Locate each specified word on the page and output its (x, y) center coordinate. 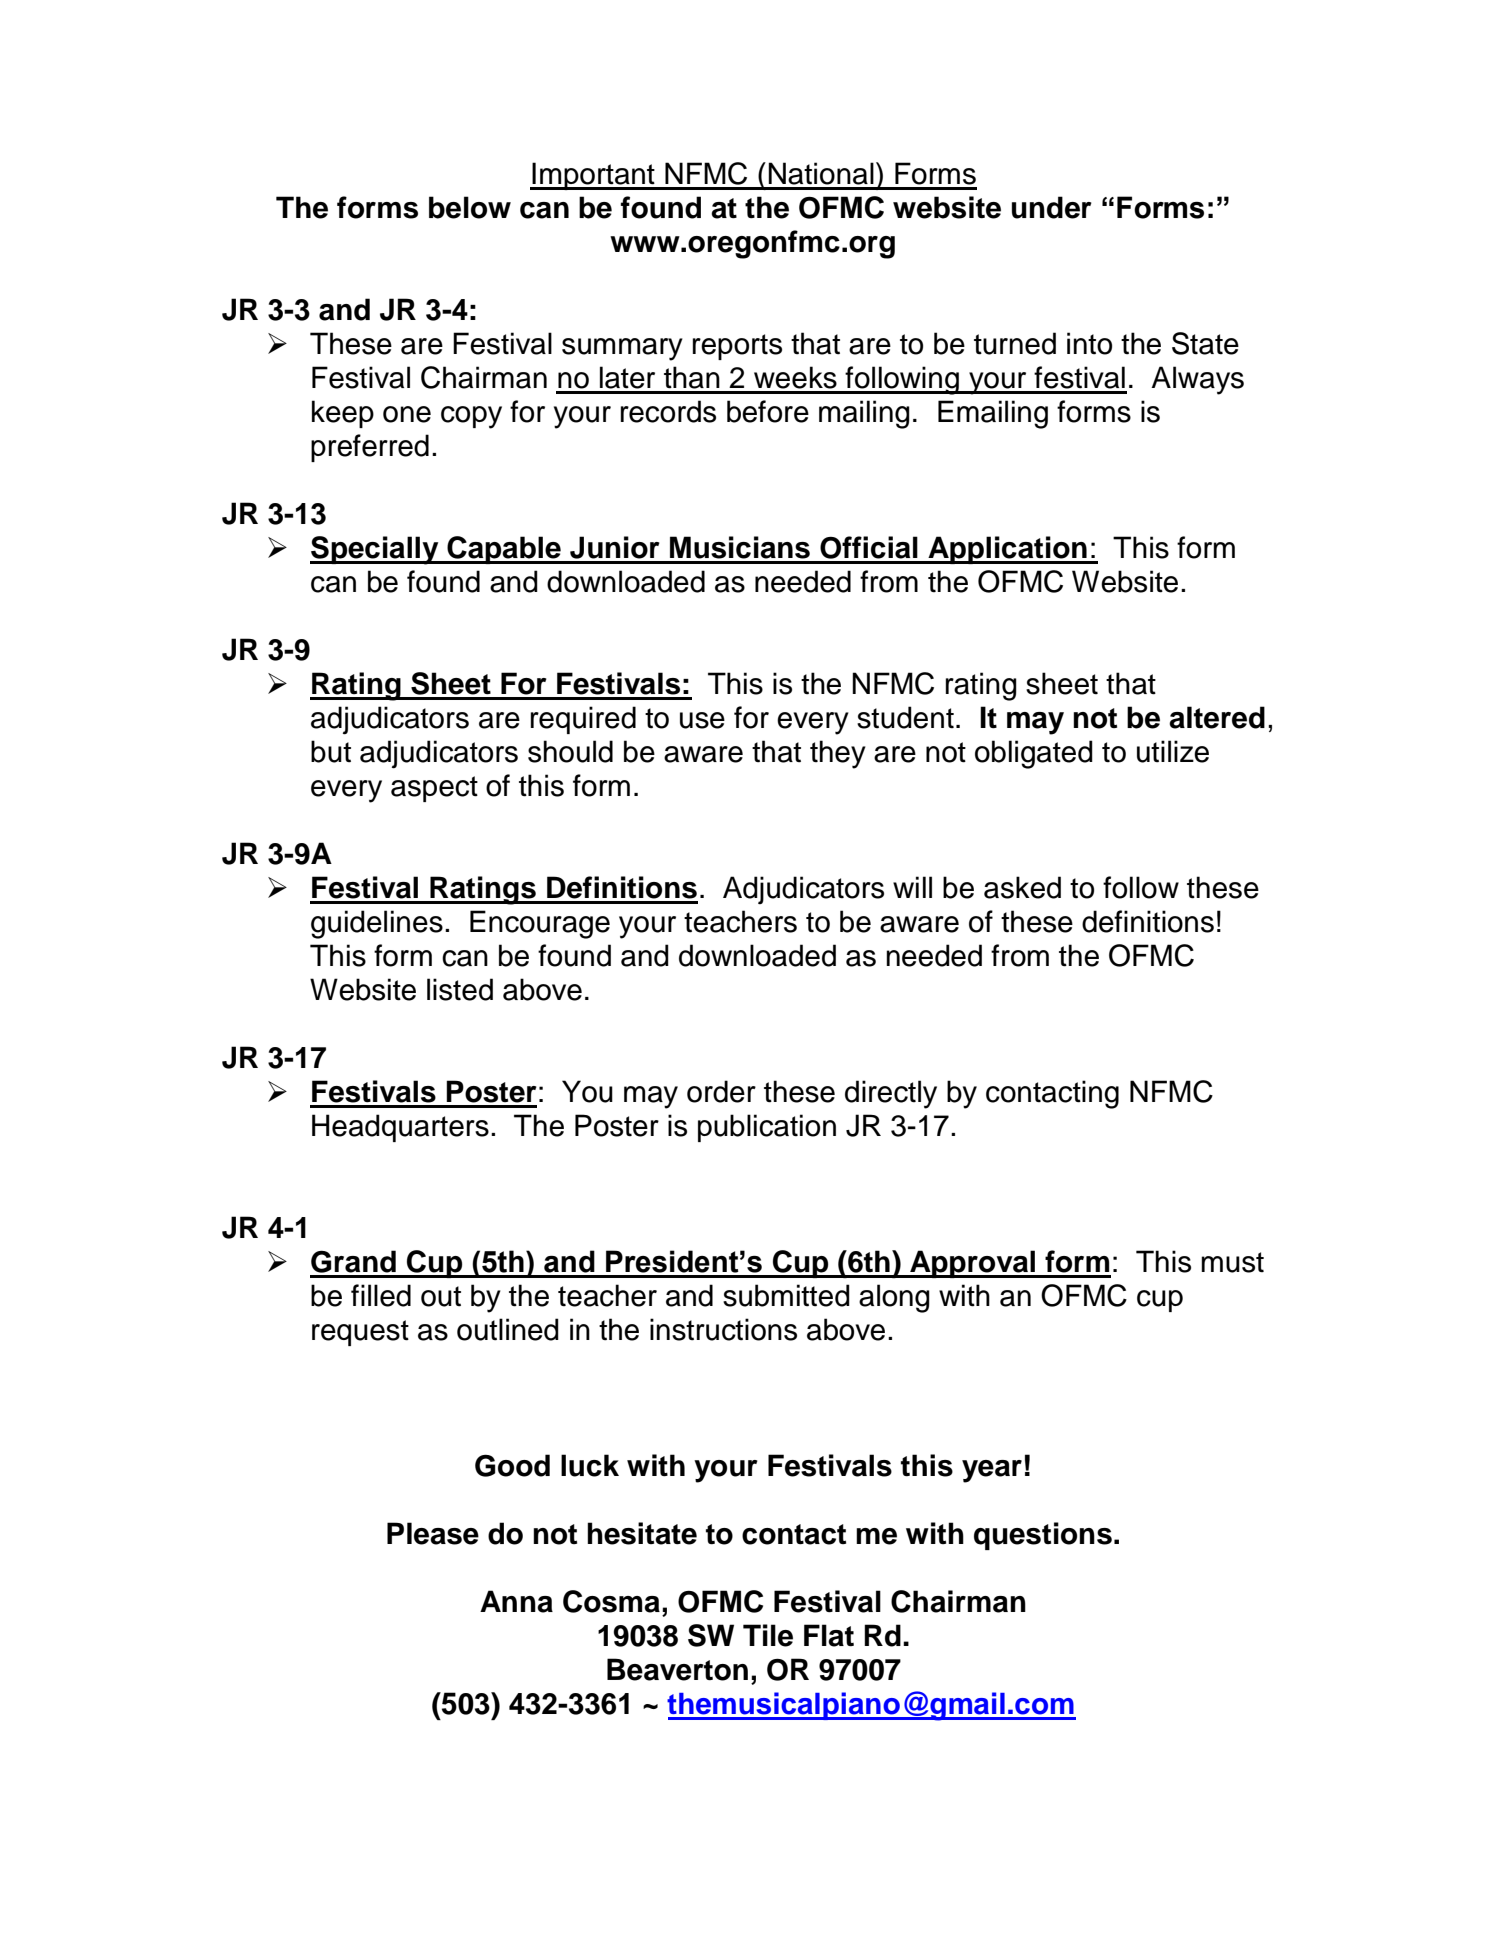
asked (1022, 887)
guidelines (377, 924)
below (470, 207)
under (1052, 207)
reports (737, 347)
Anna (516, 1601)
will (912, 887)
